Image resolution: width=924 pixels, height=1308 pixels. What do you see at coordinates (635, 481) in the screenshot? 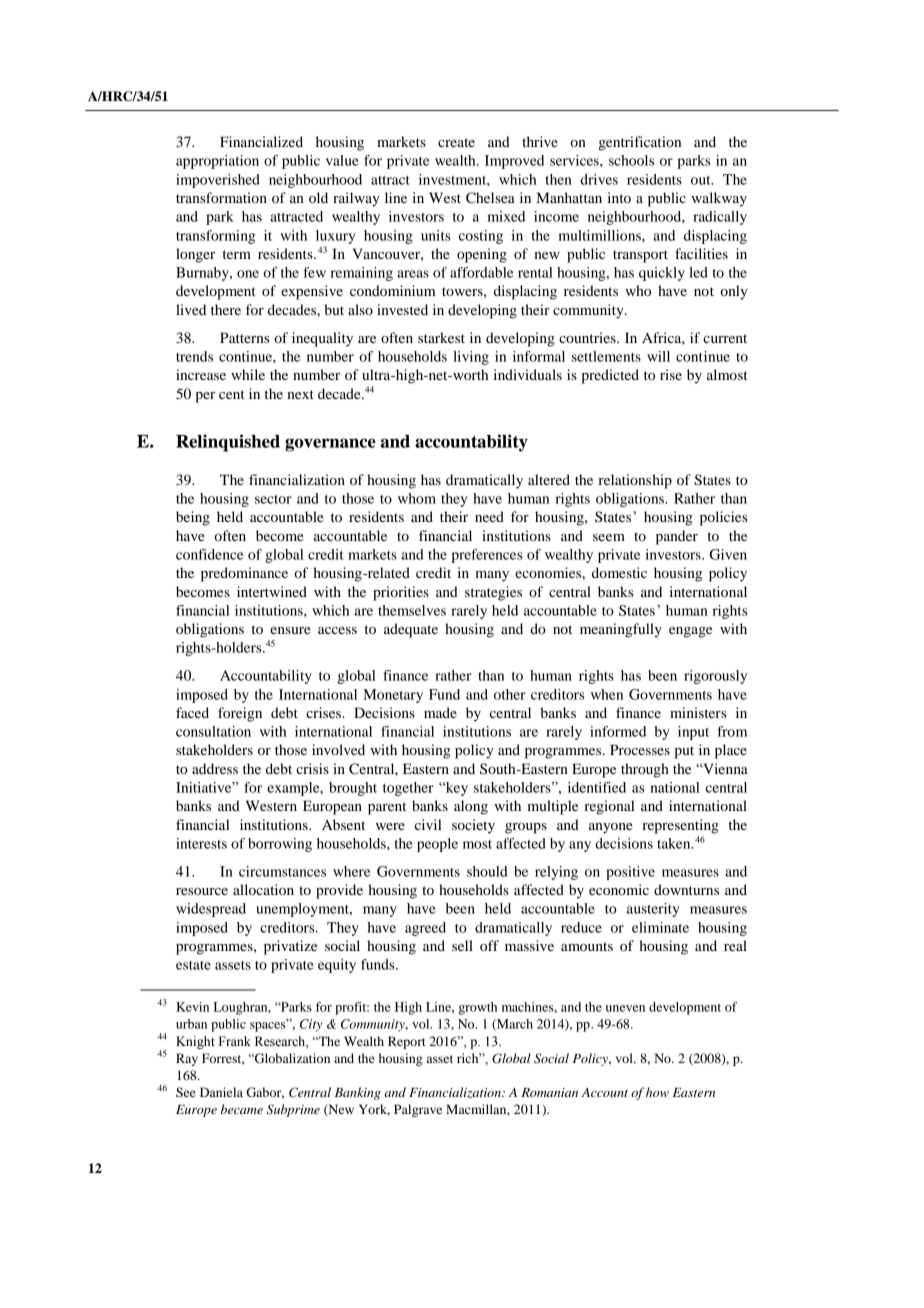
I see `relationship` at bounding box center [635, 481].
